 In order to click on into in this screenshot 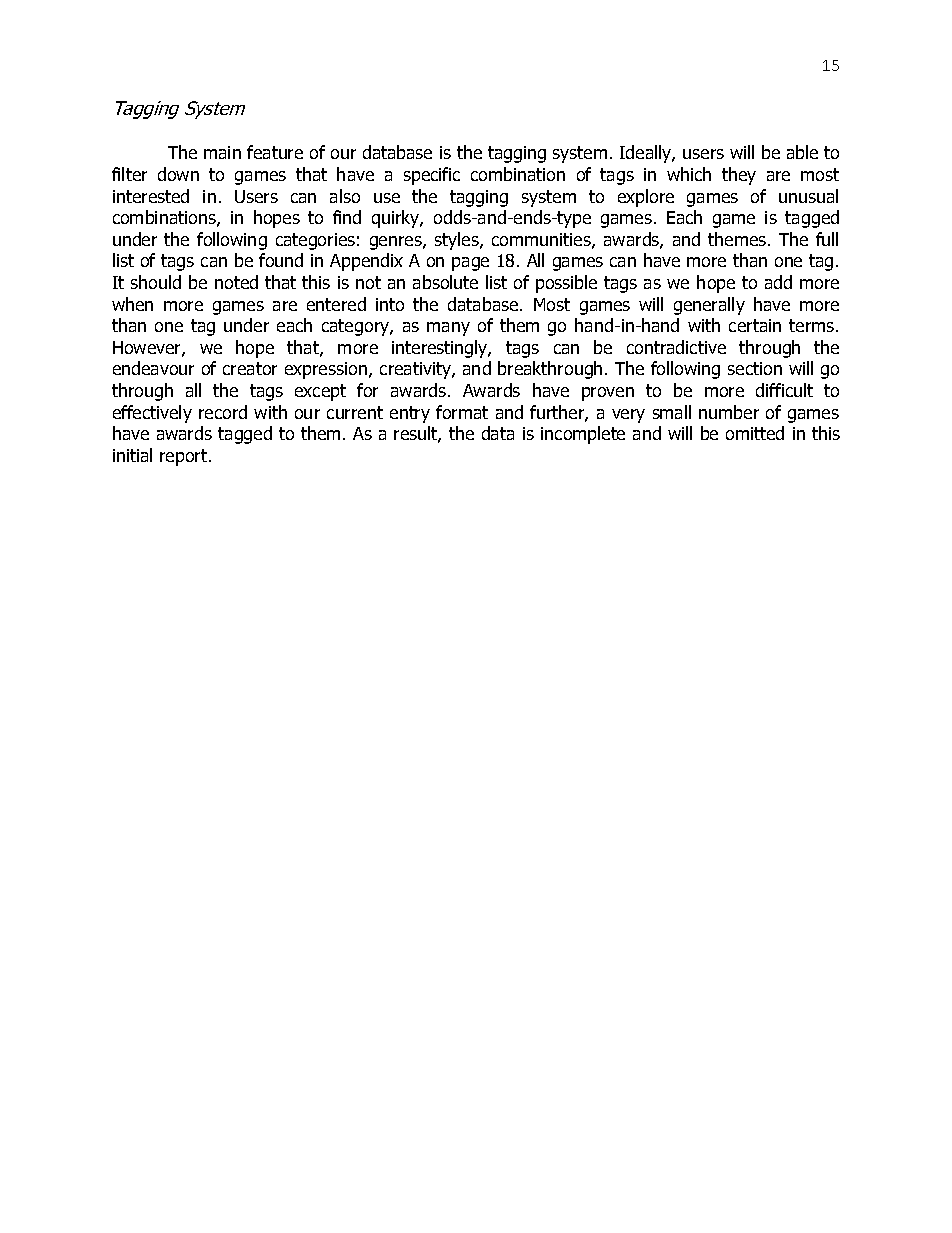, I will do `click(390, 304)`.
